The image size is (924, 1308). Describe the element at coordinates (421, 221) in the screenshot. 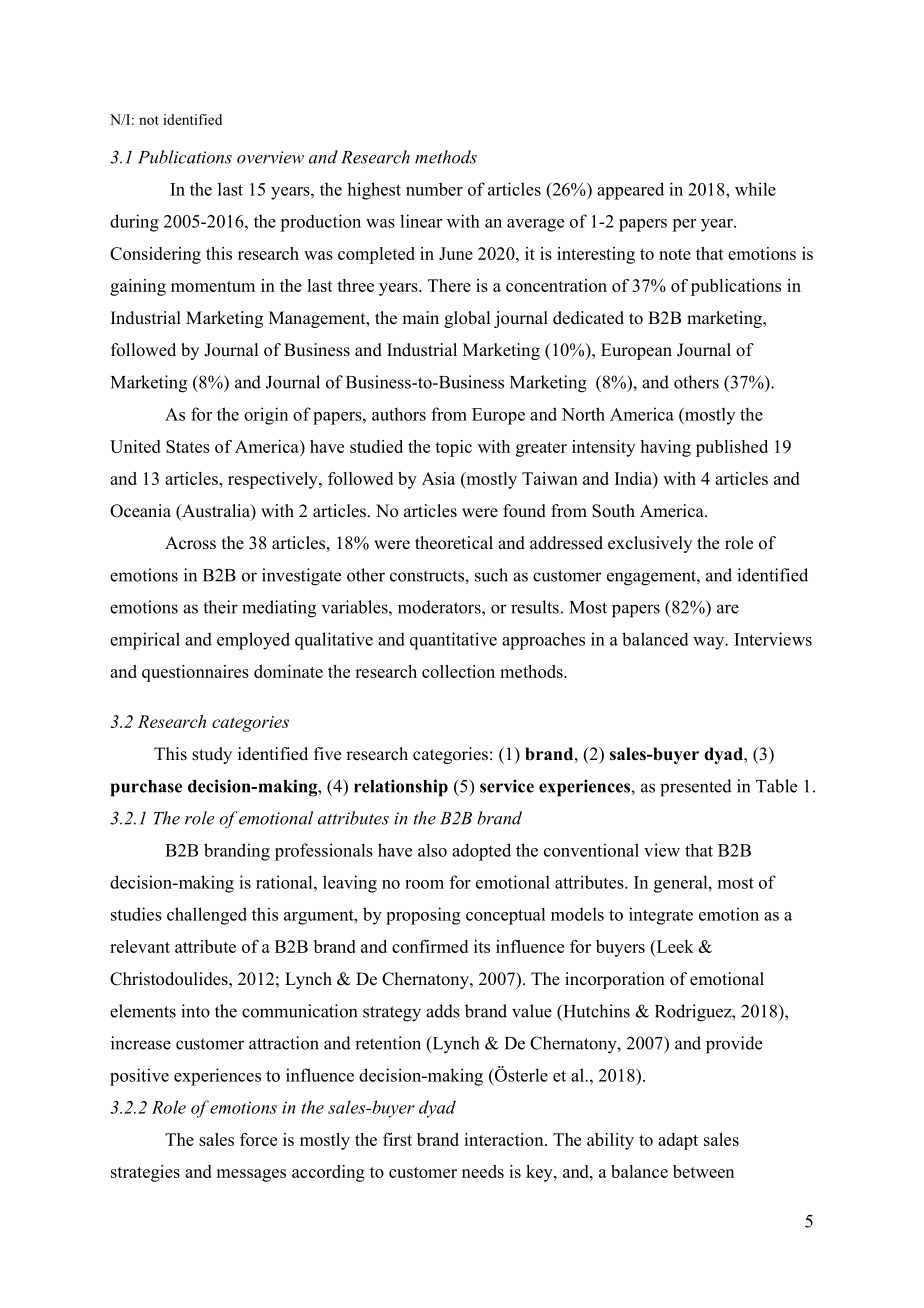

I see `linear` at that location.
